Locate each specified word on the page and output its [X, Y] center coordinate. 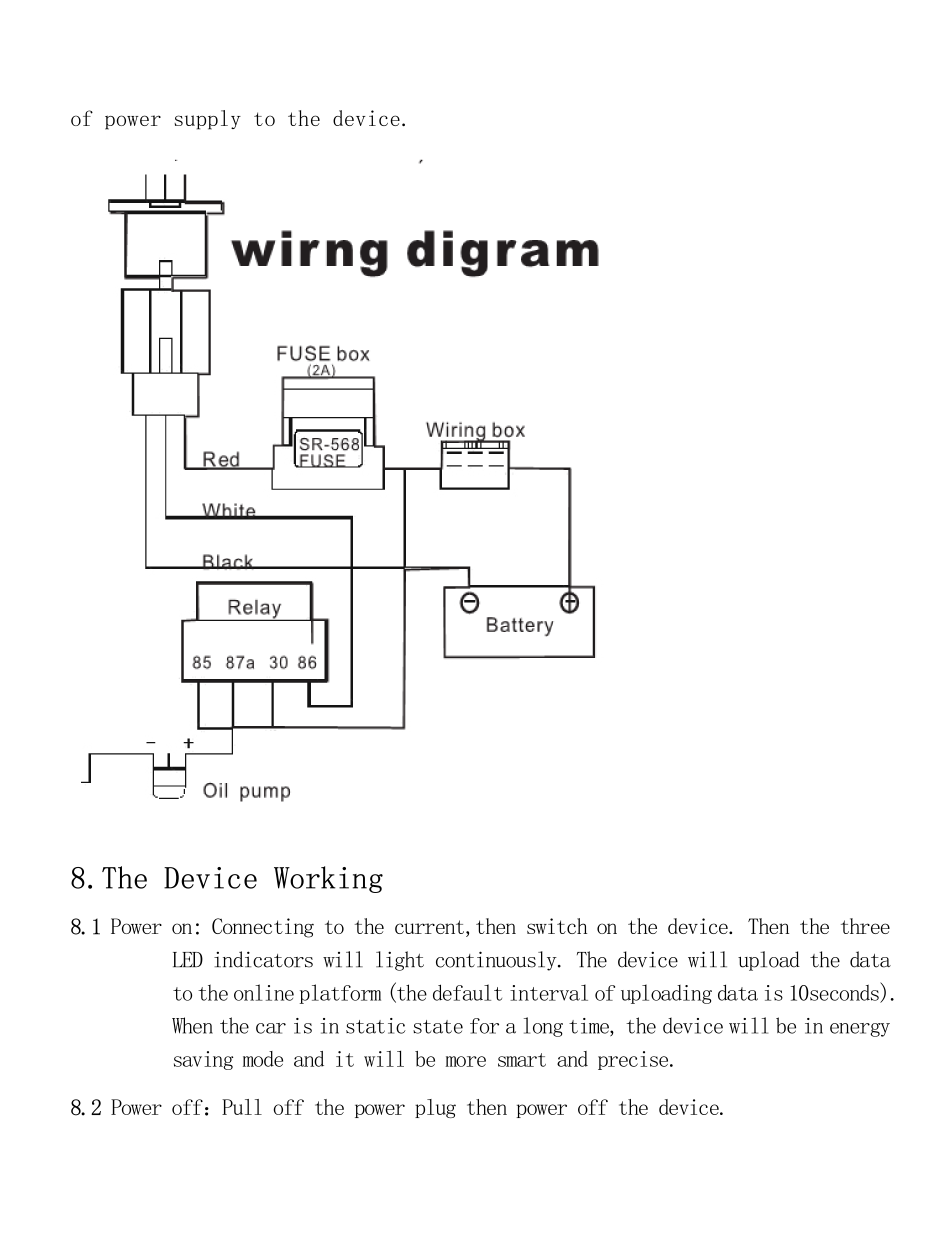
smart [522, 1060]
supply [207, 120]
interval [549, 992]
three [865, 926]
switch [557, 926]
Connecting [263, 928]
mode [263, 1059]
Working [328, 879]
